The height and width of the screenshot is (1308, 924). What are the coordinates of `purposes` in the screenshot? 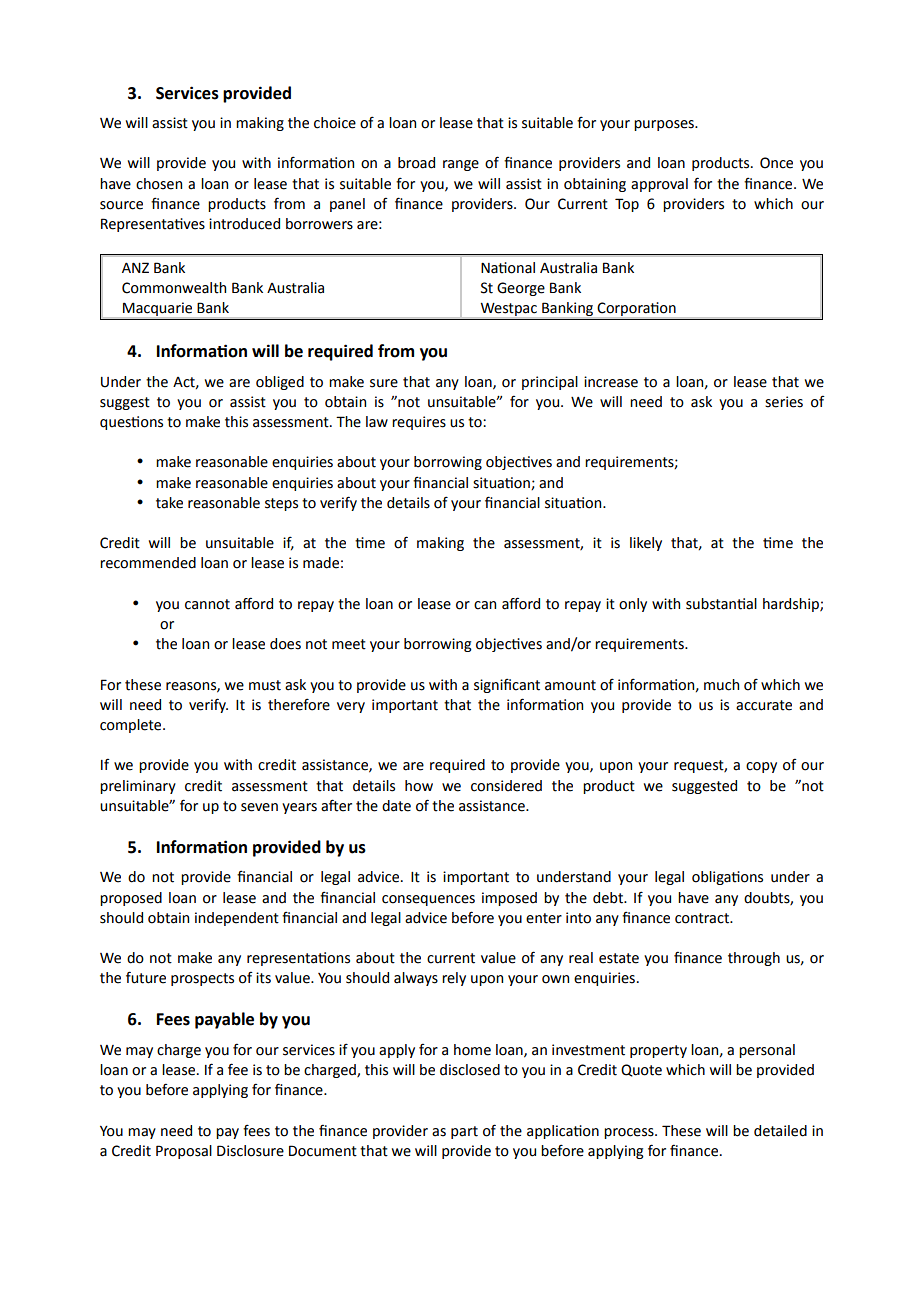 It's located at (665, 125).
